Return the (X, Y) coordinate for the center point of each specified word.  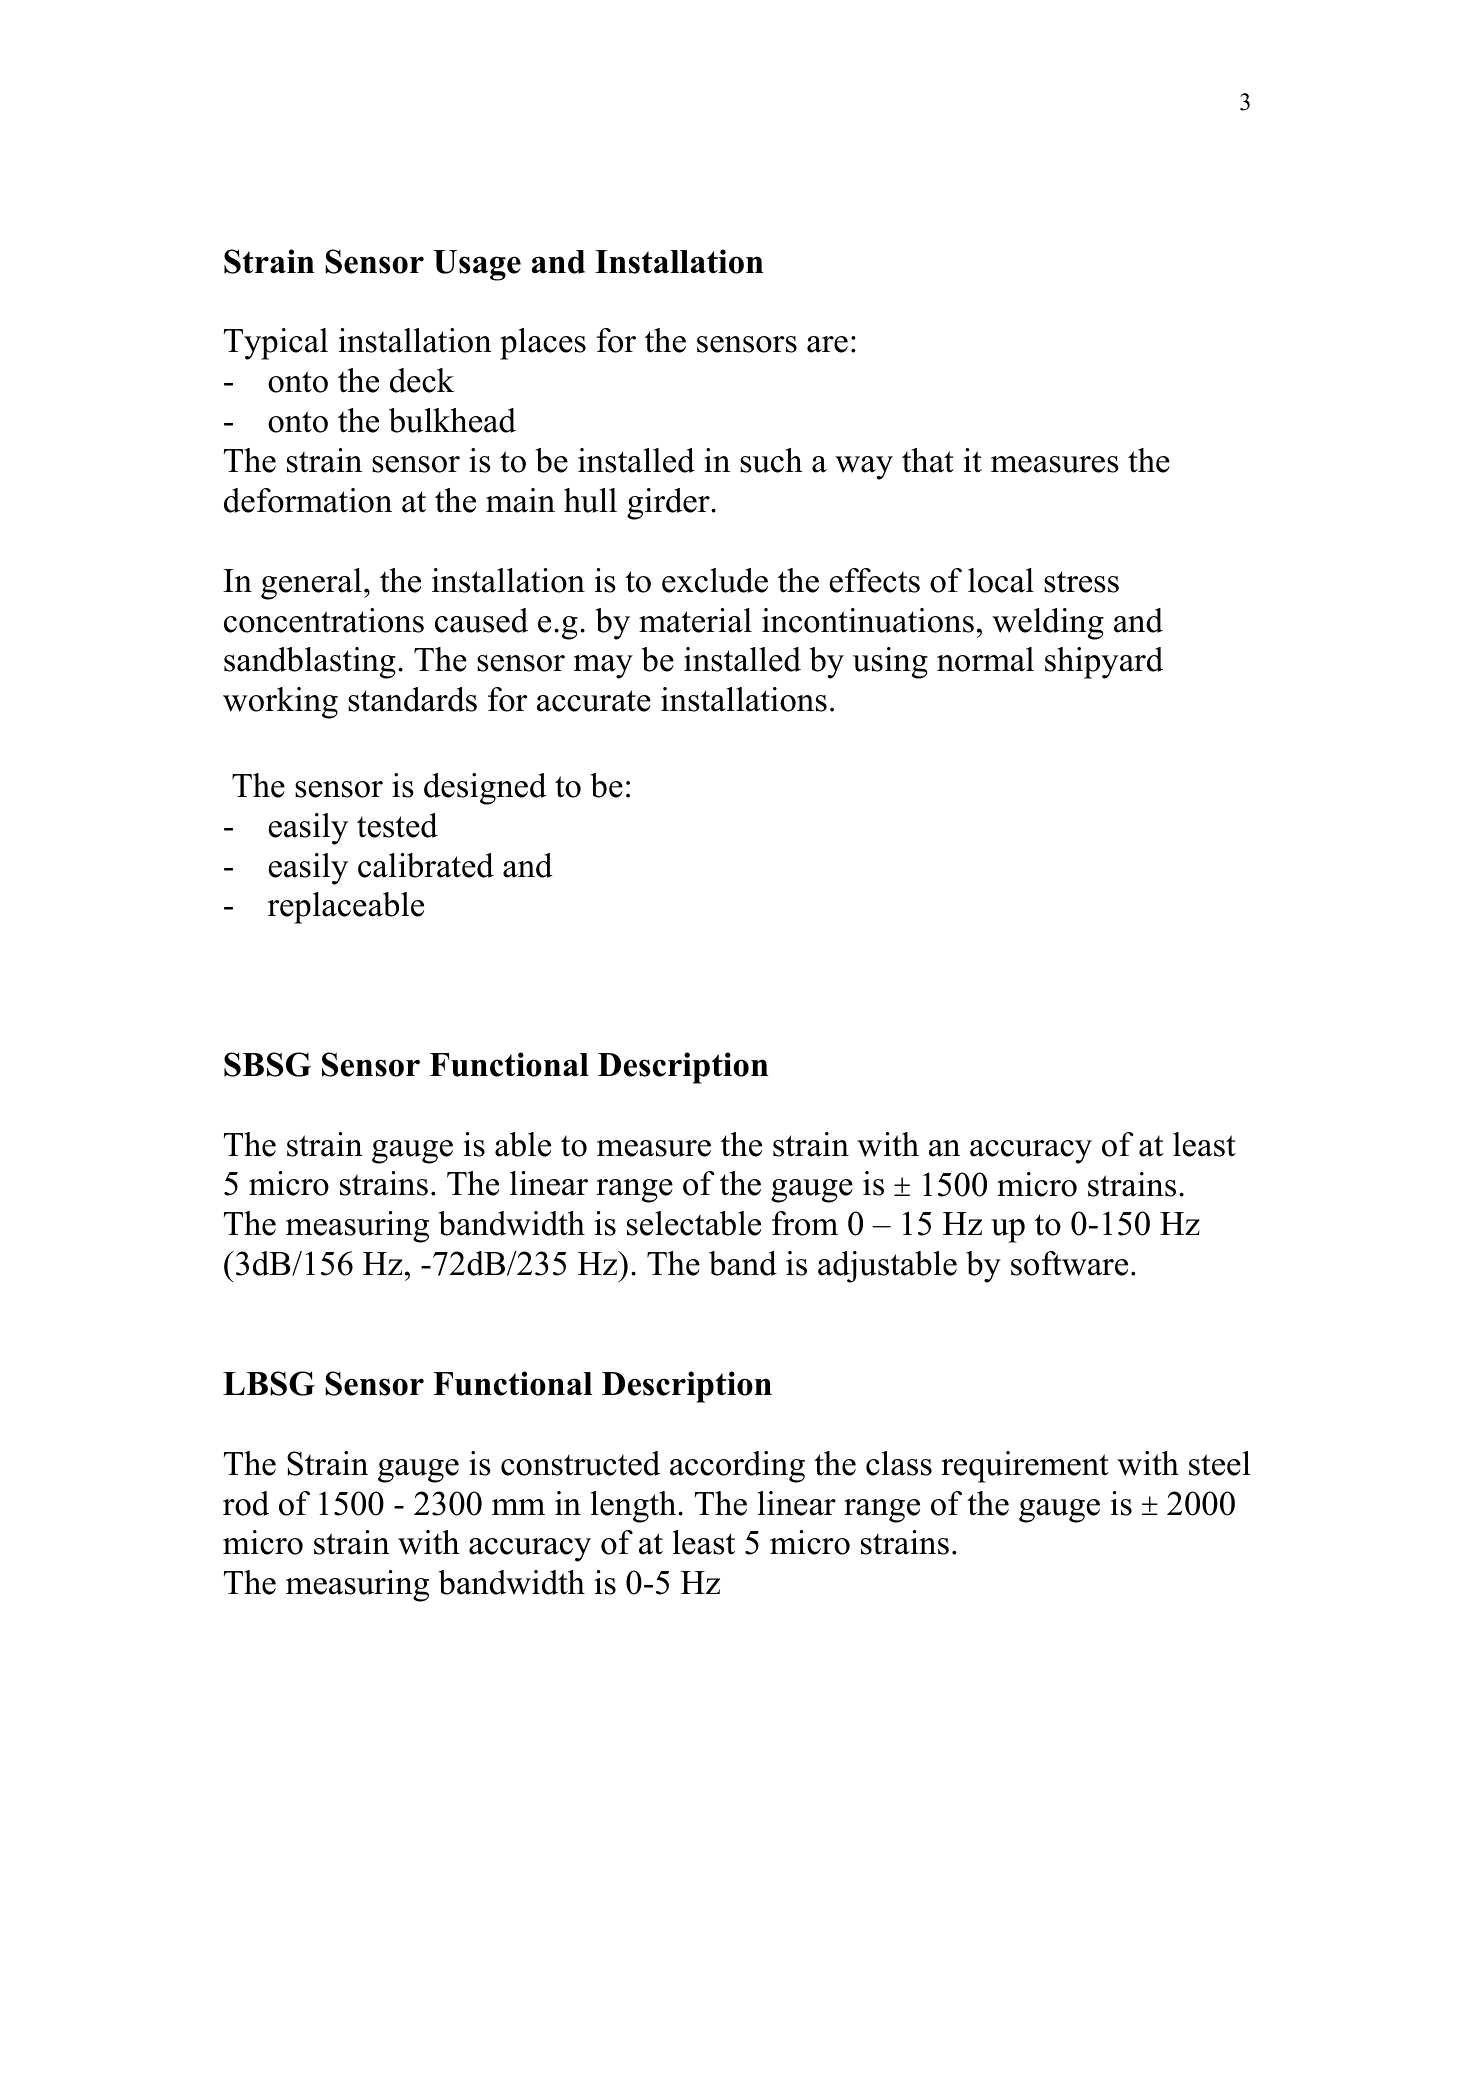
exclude (715, 580)
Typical (276, 344)
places (543, 344)
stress (1081, 582)
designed (485, 789)
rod (246, 1503)
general (311, 584)
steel (1220, 1463)
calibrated (426, 865)
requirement (1025, 1467)
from (805, 1223)
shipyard (1104, 663)
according (737, 1467)
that (928, 460)
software (1069, 1263)
